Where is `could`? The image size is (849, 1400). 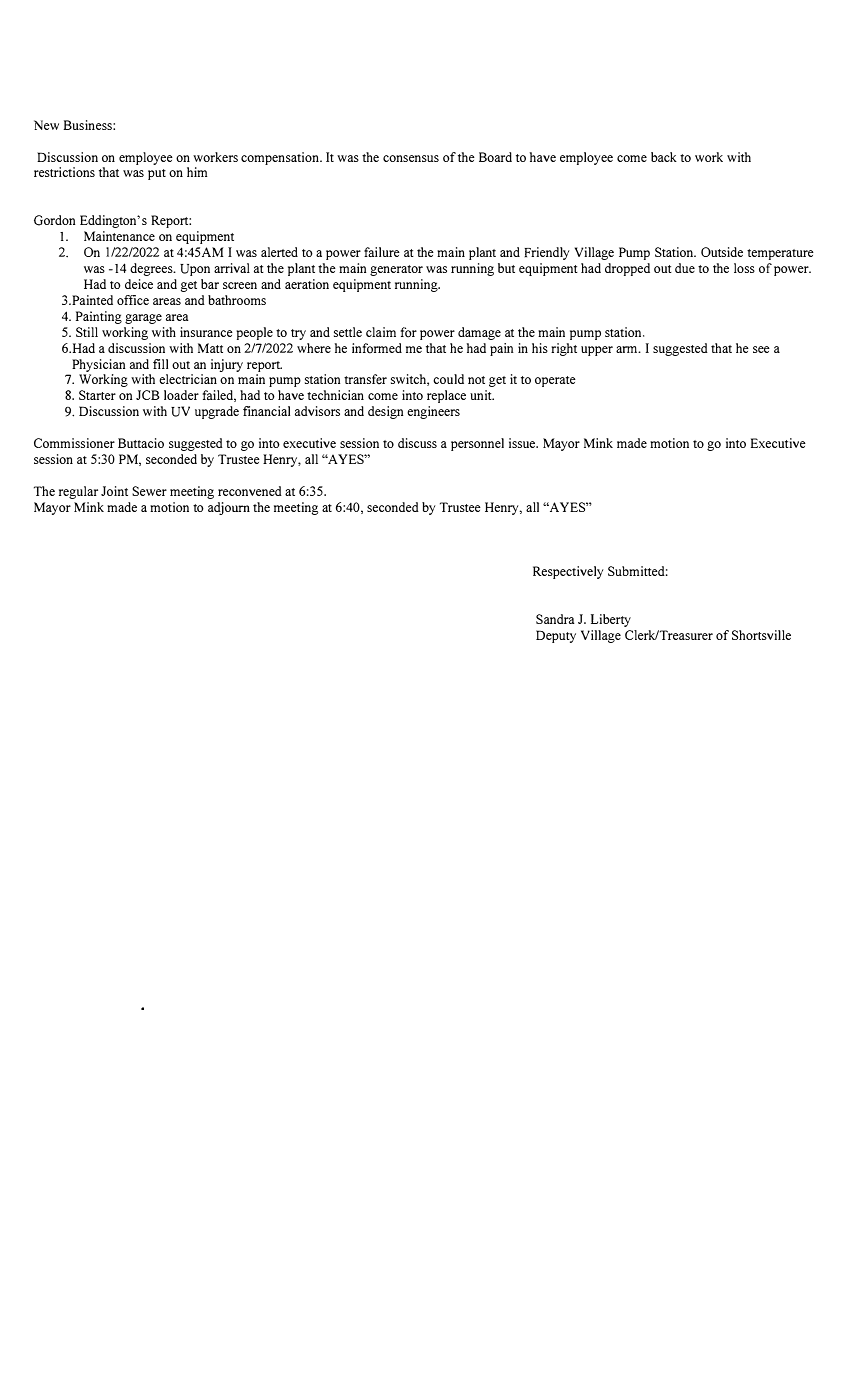
could is located at coordinates (448, 379).
